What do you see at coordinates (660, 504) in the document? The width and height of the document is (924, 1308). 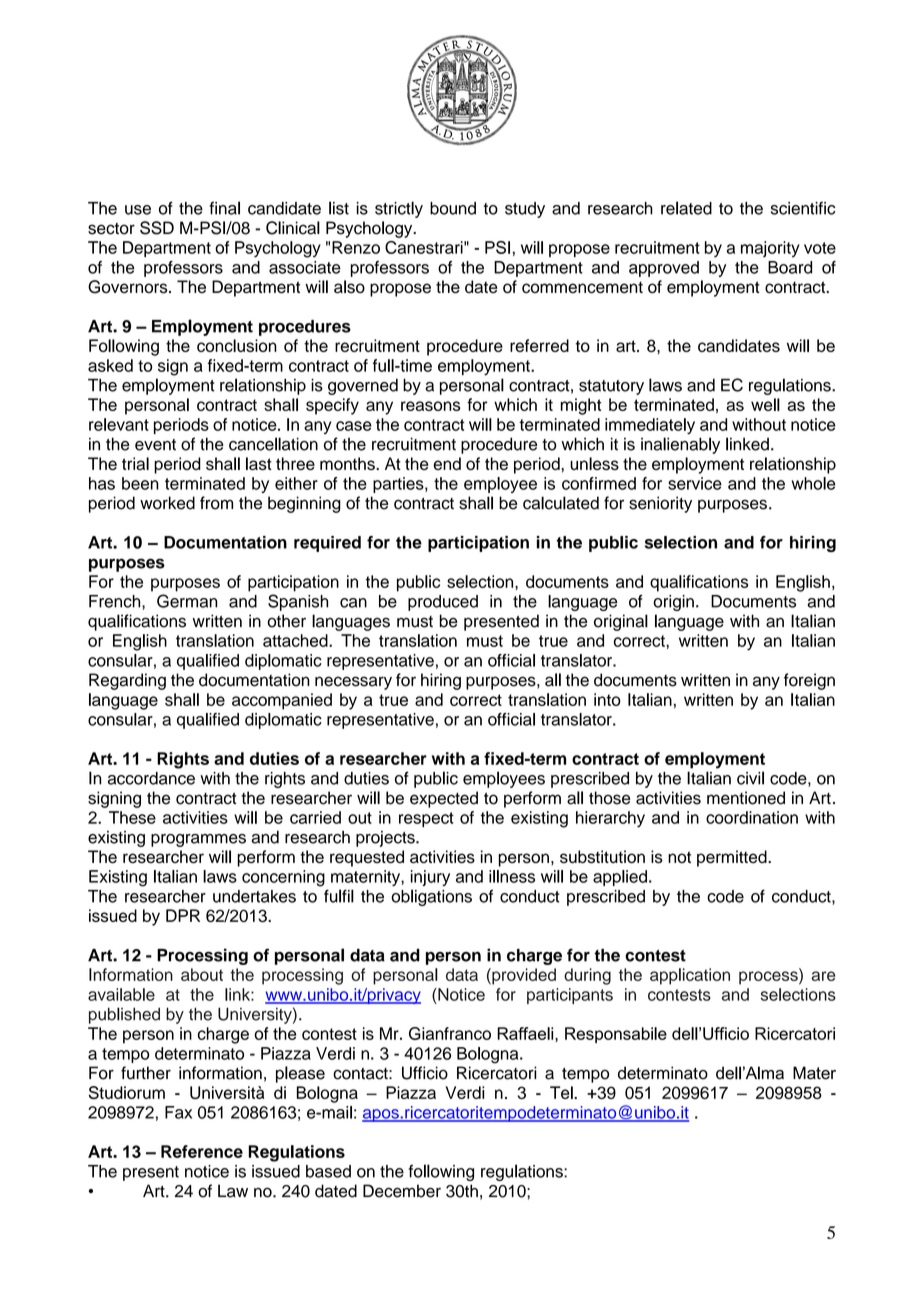 I see `seniority` at bounding box center [660, 504].
